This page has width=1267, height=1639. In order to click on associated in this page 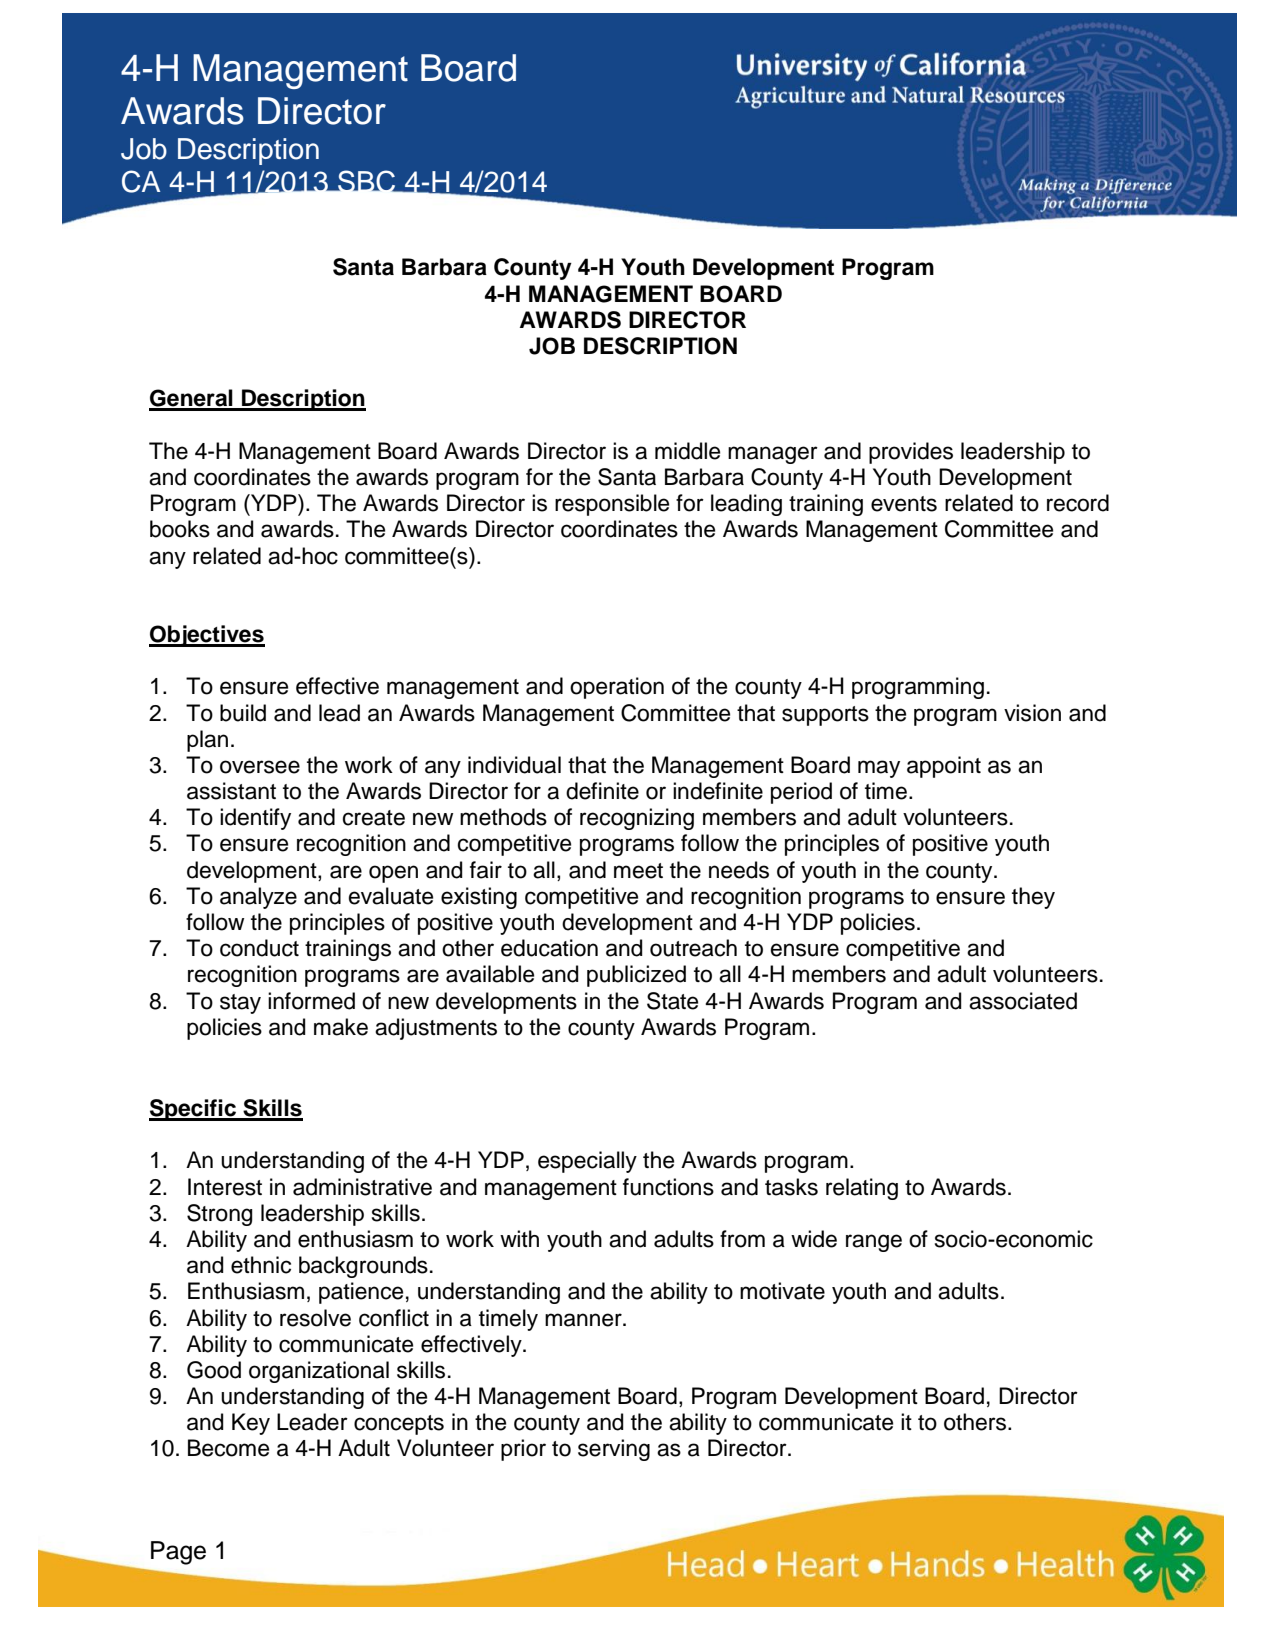, I will do `click(1023, 1001)`.
